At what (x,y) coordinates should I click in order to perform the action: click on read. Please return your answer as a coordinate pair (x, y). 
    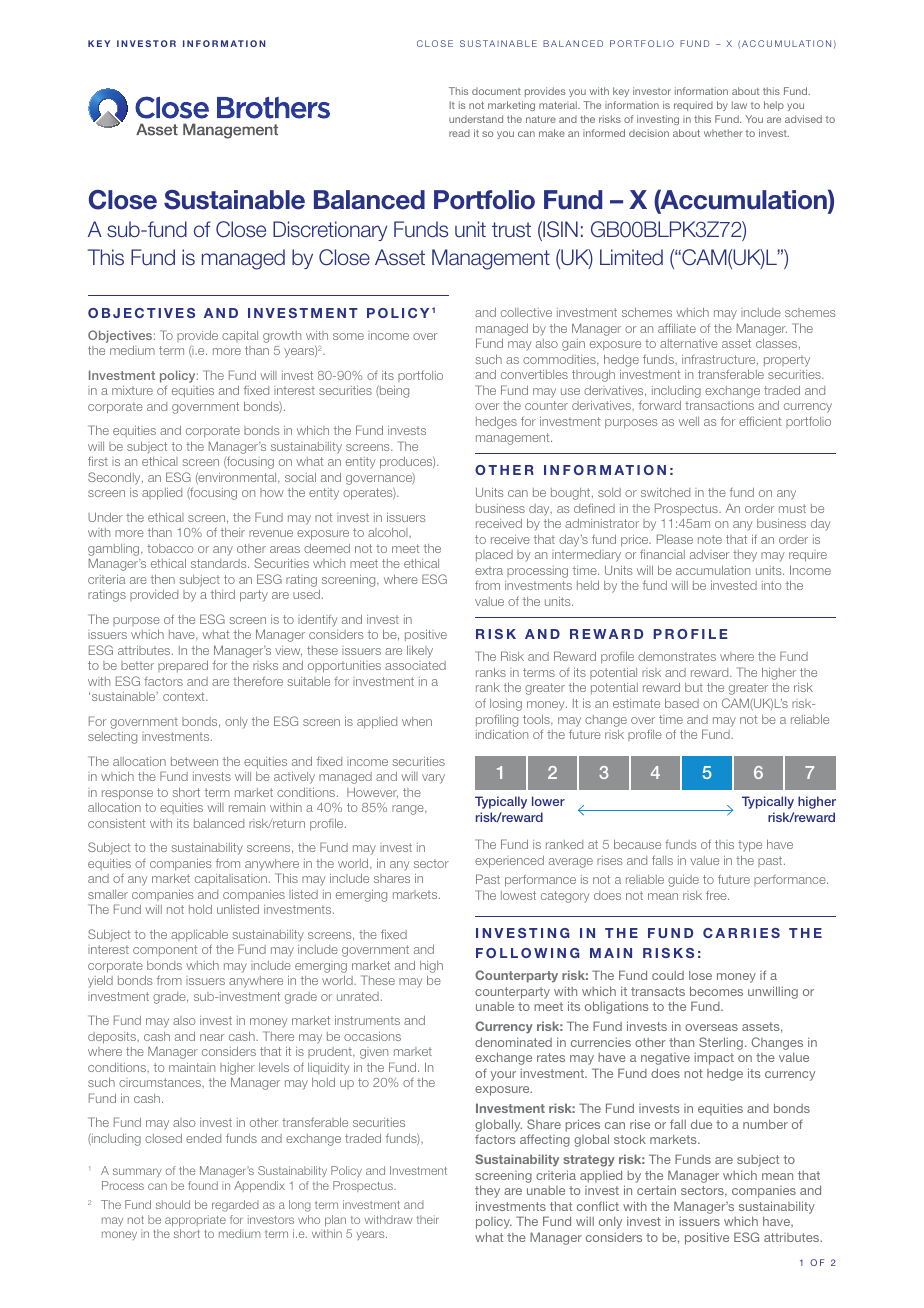
    Looking at the image, I should click on (459, 133).
